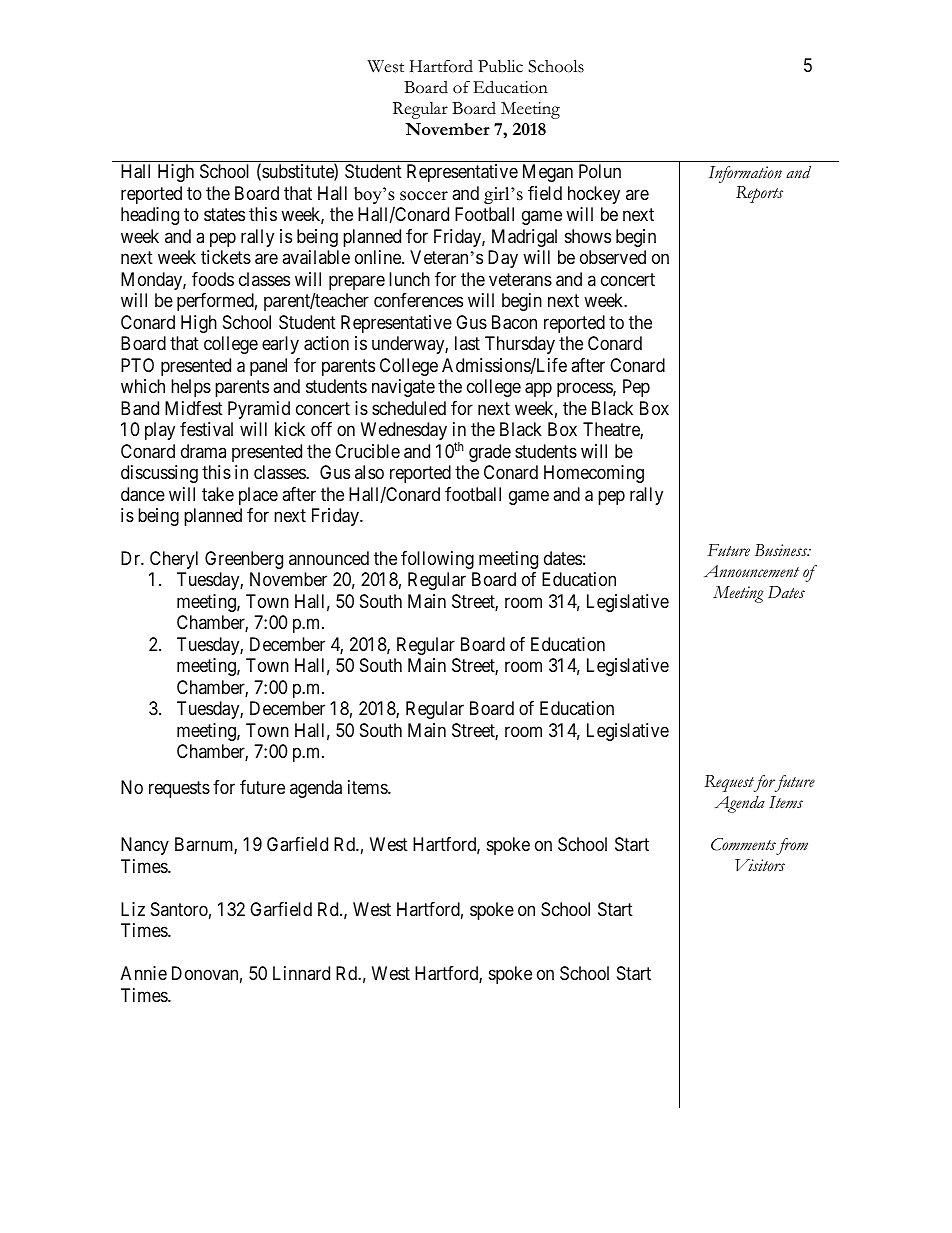  I want to click on Nancy, so click(145, 846).
